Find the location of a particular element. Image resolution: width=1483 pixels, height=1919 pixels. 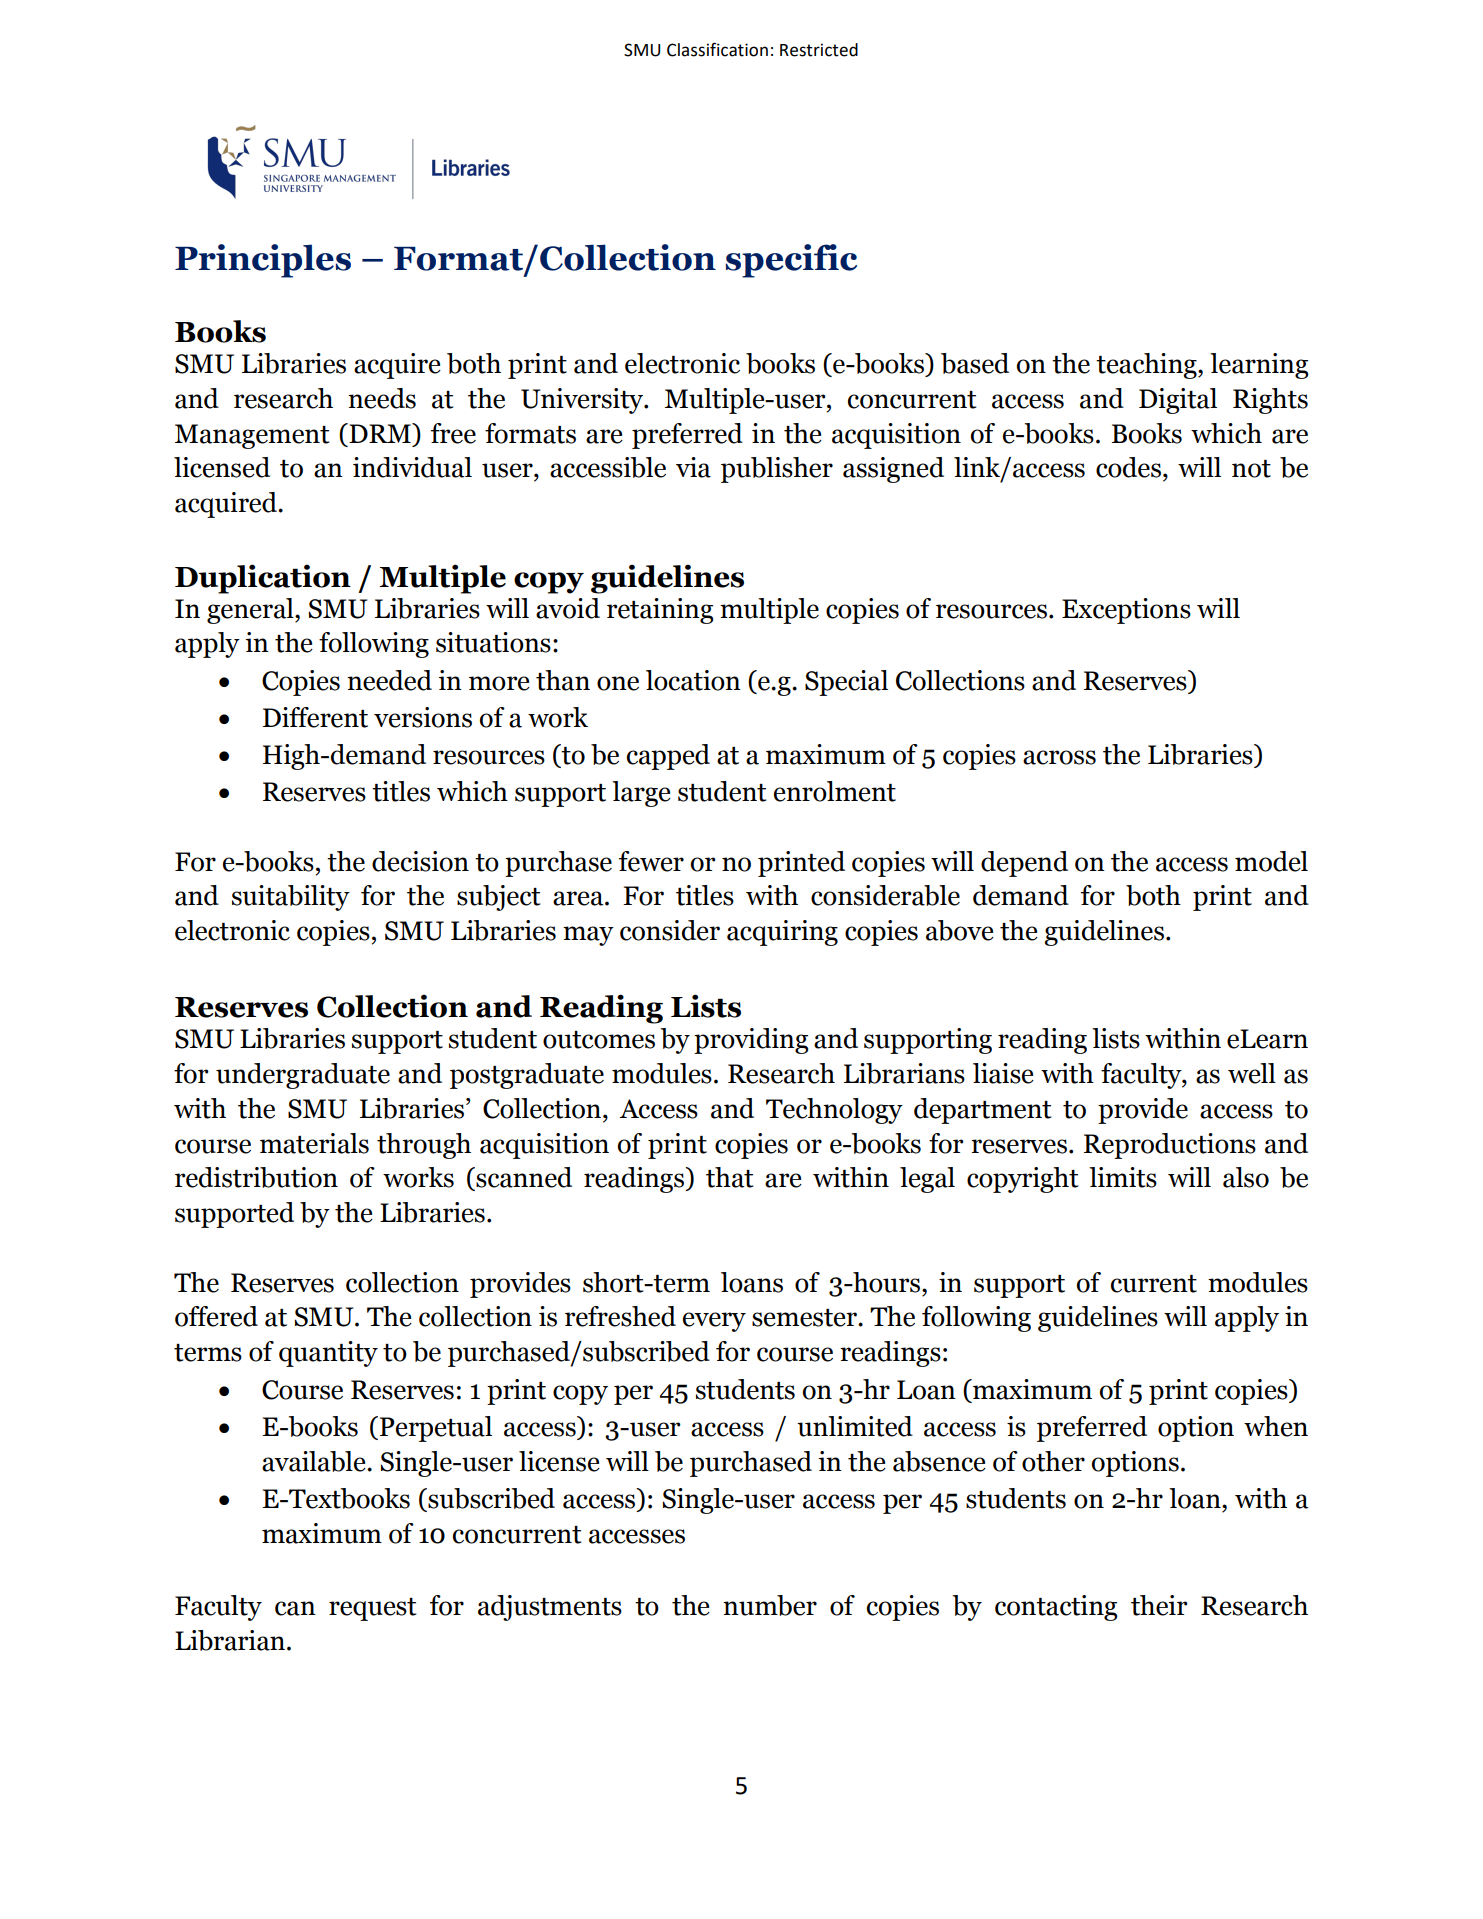

acquiring is located at coordinates (782, 933).
